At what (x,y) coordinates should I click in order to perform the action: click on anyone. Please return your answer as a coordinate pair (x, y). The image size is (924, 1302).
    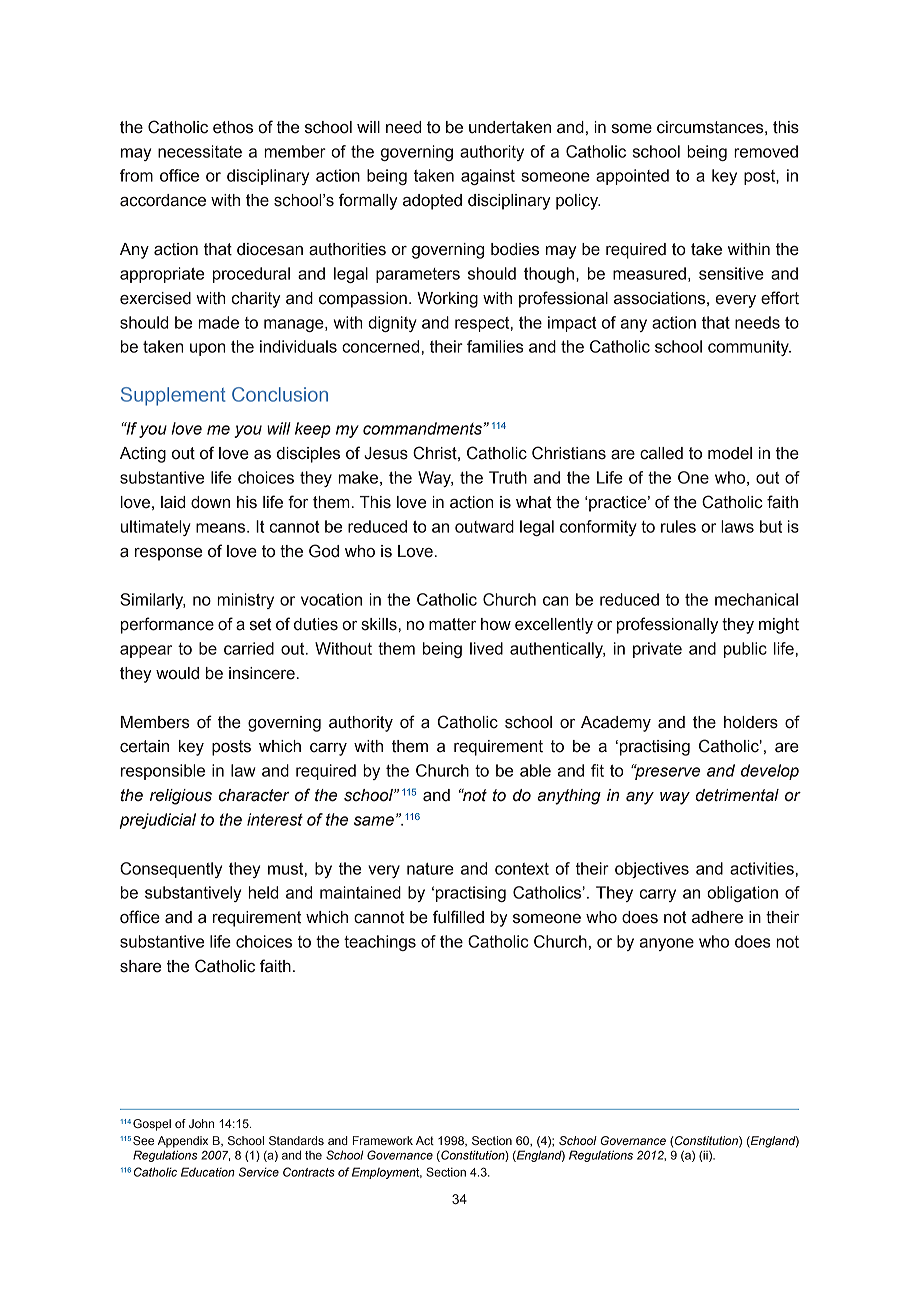
    Looking at the image, I should click on (667, 944).
